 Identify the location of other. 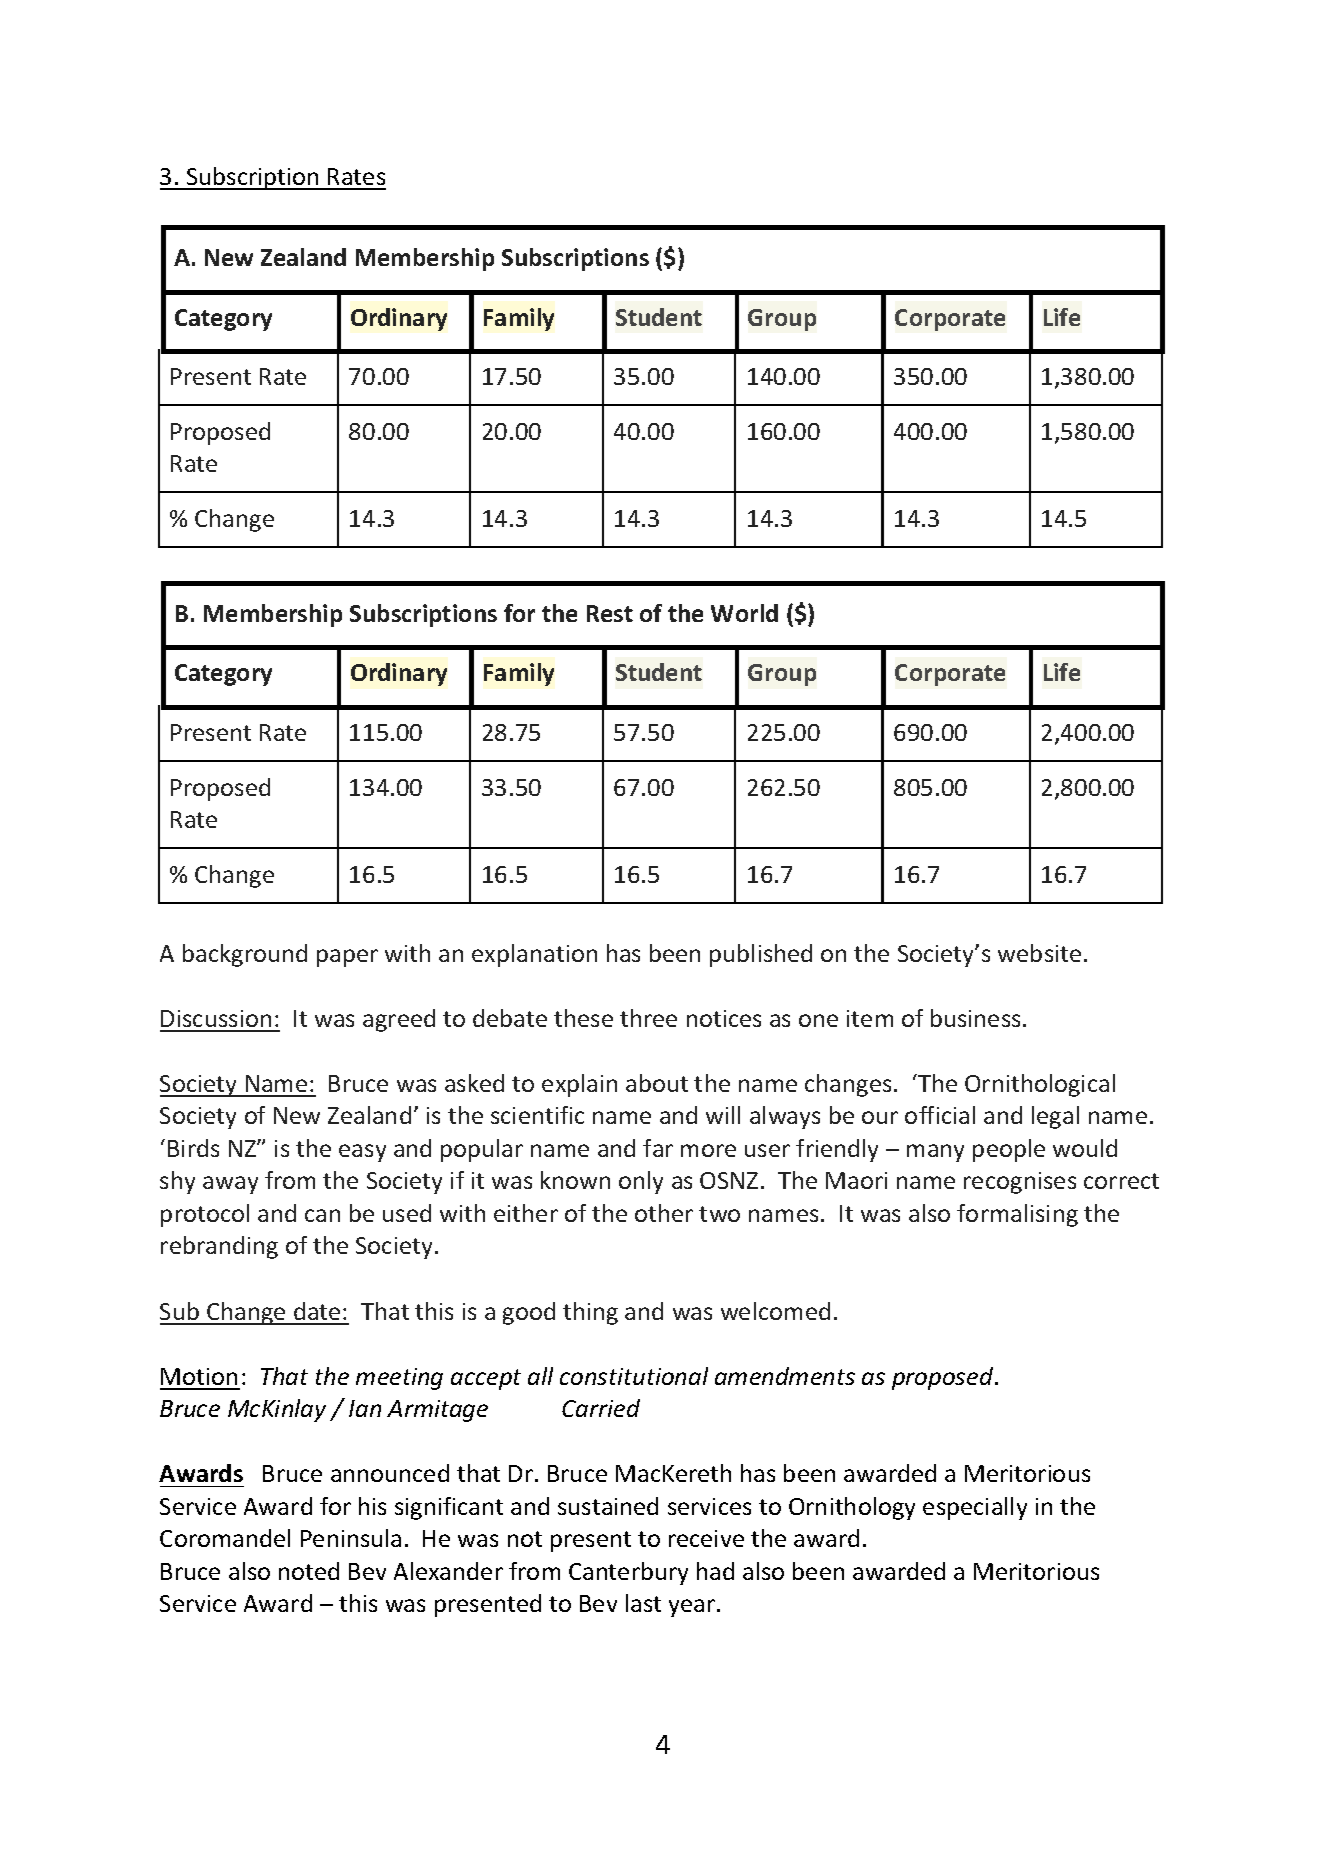
(664, 1213).
